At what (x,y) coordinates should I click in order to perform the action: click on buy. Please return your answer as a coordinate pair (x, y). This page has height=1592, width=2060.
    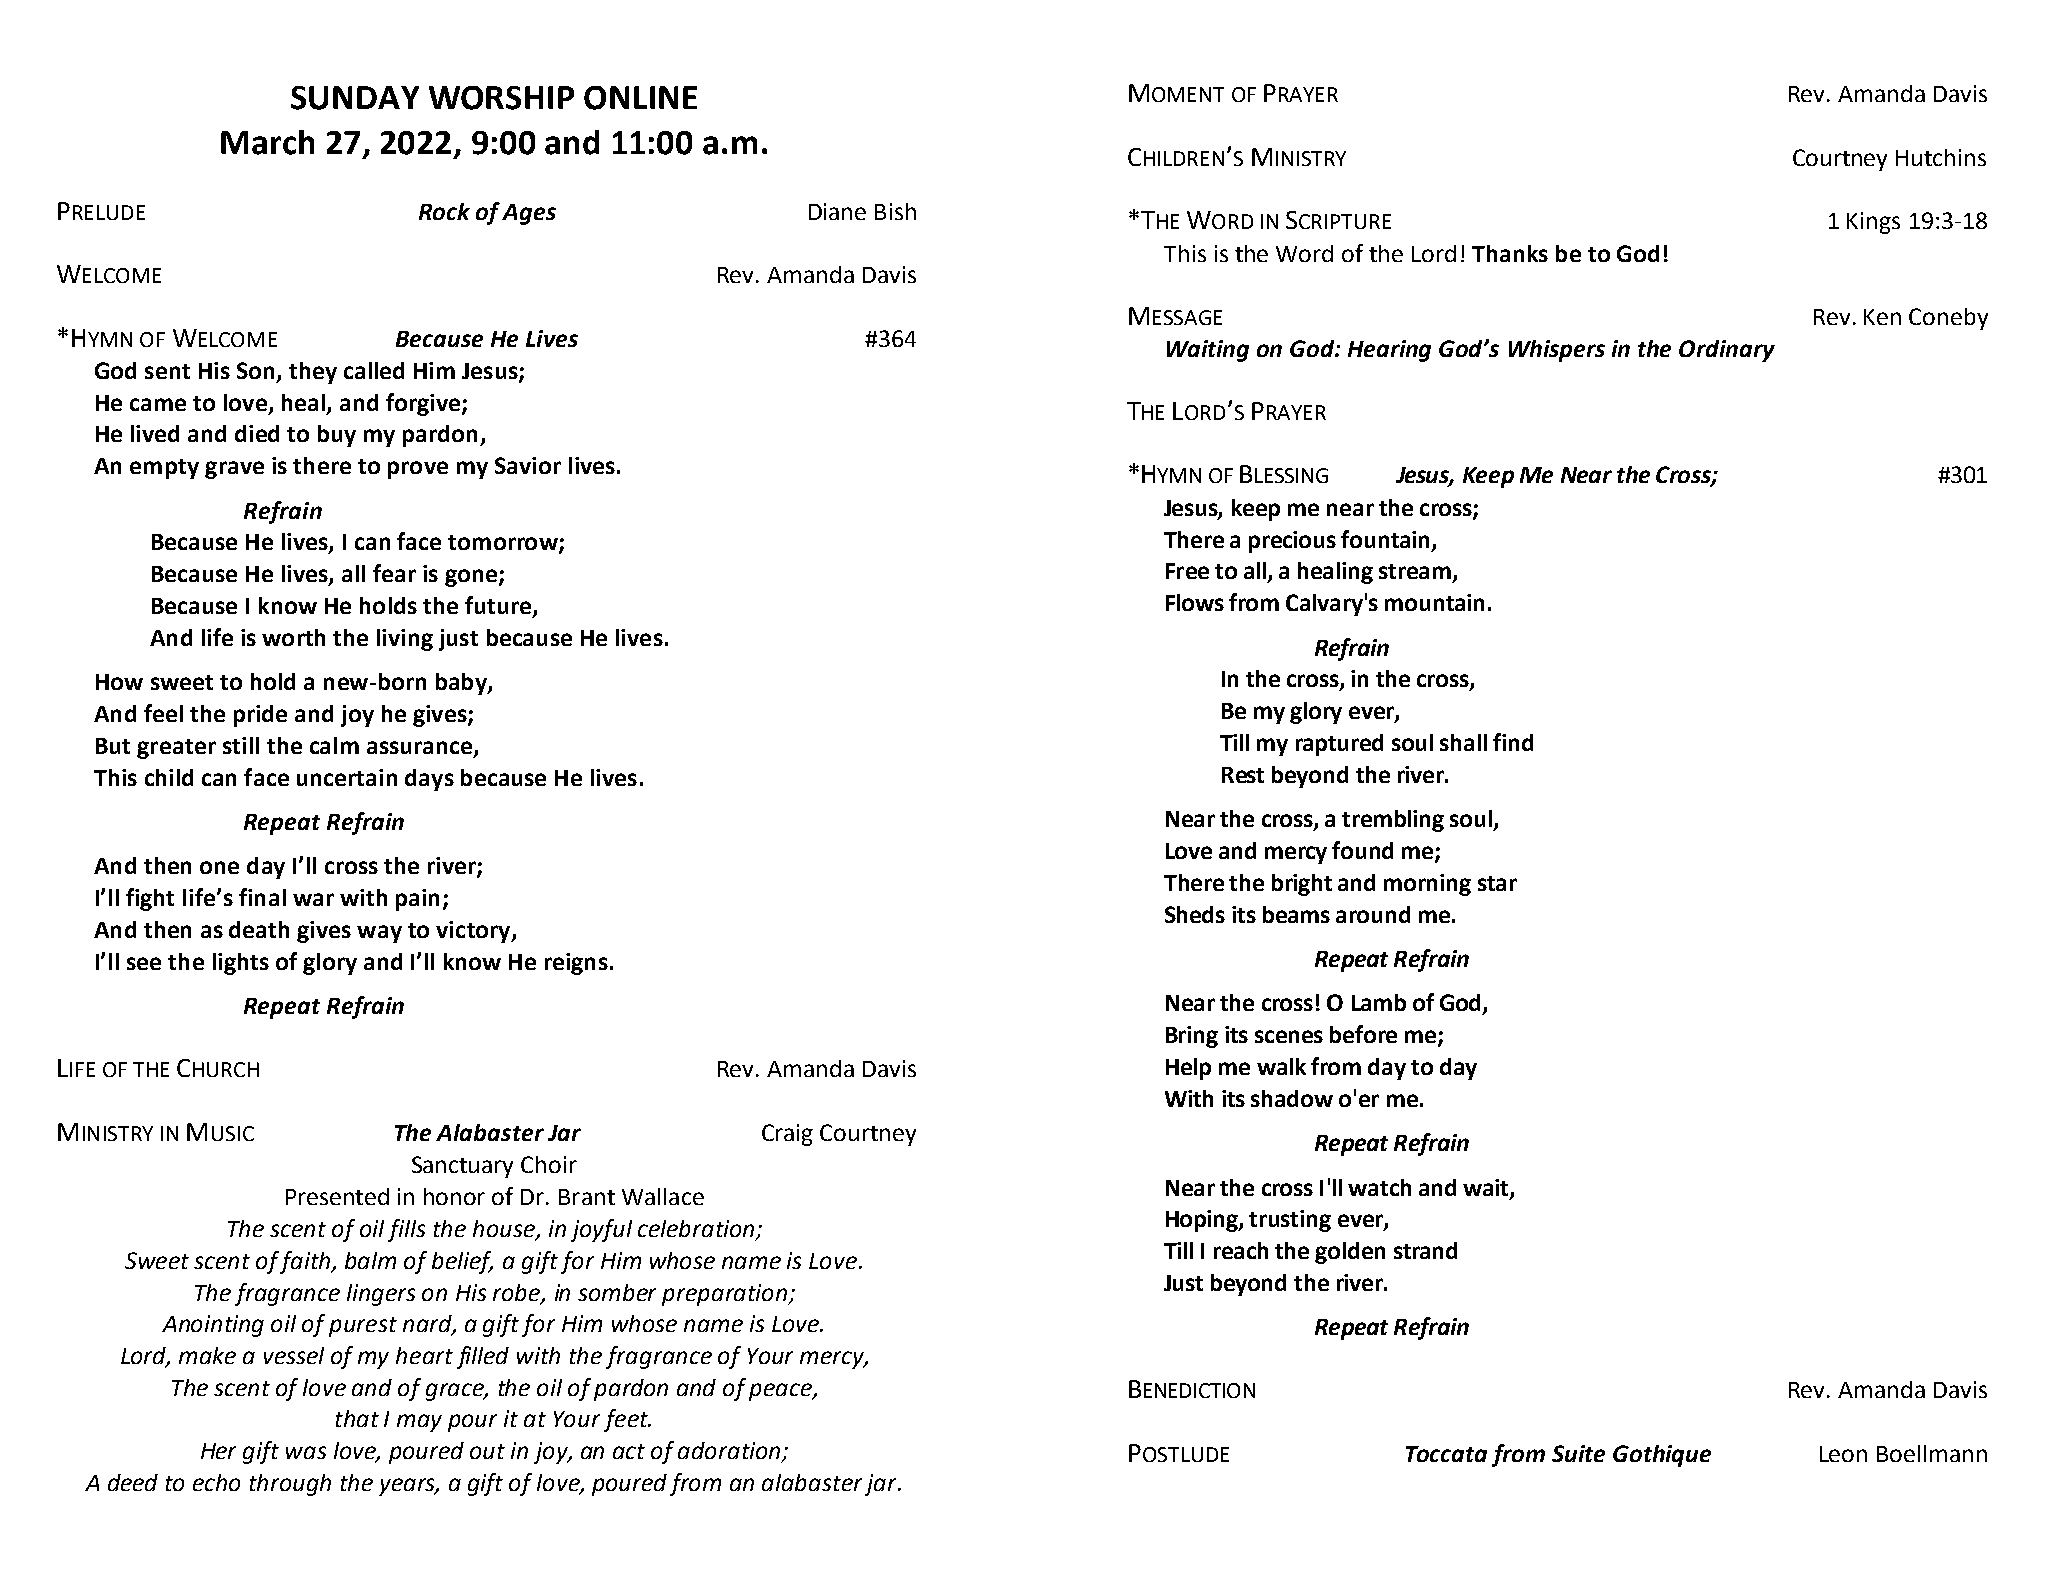
    Looking at the image, I should click on (337, 436).
